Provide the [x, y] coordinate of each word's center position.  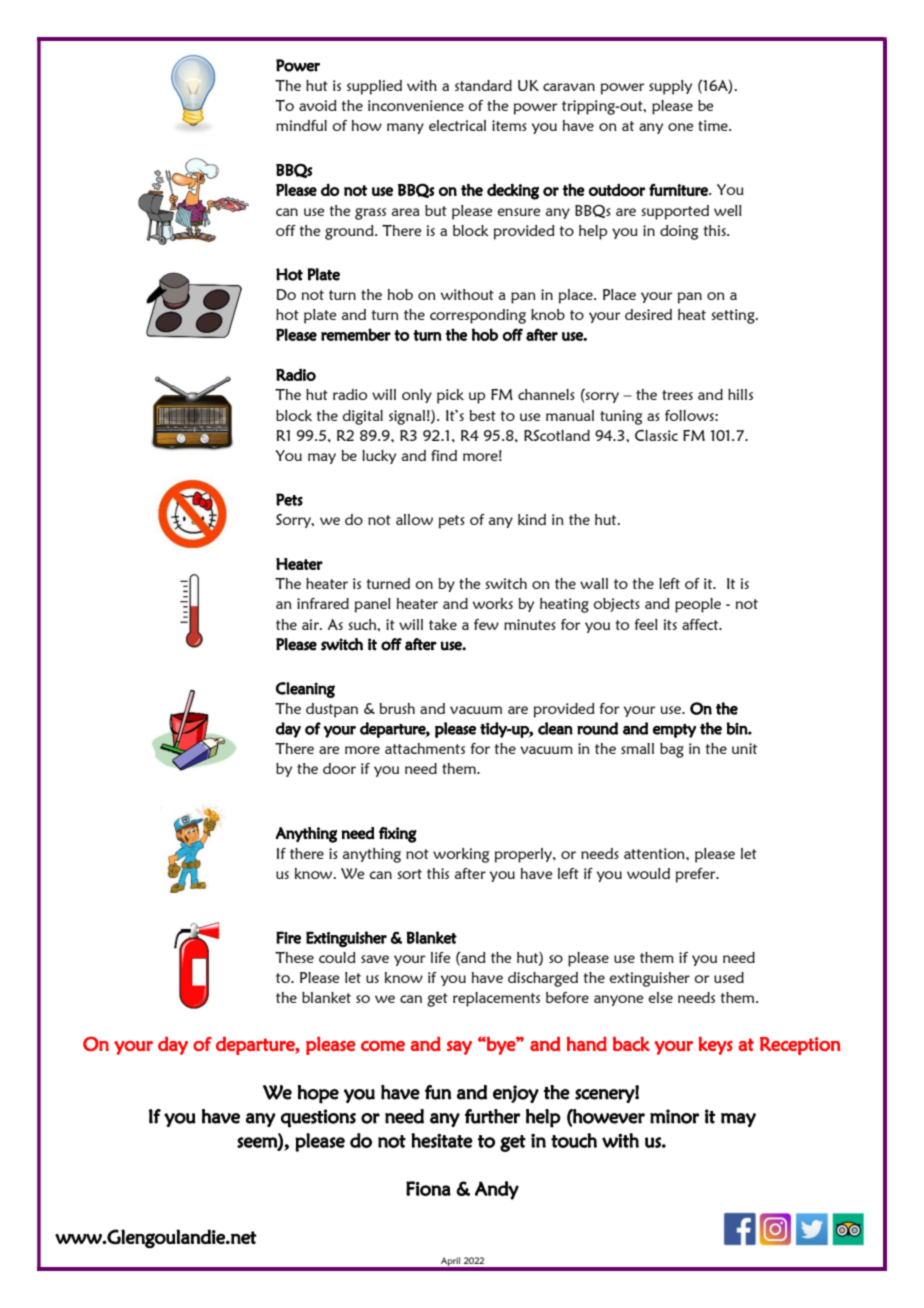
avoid [318, 105]
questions [318, 1118]
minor [674, 1116]
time [714, 125]
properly [524, 855]
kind [532, 519]
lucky [379, 457]
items [509, 125]
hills [740, 394]
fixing [398, 835]
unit [744, 748]
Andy [497, 1190]
